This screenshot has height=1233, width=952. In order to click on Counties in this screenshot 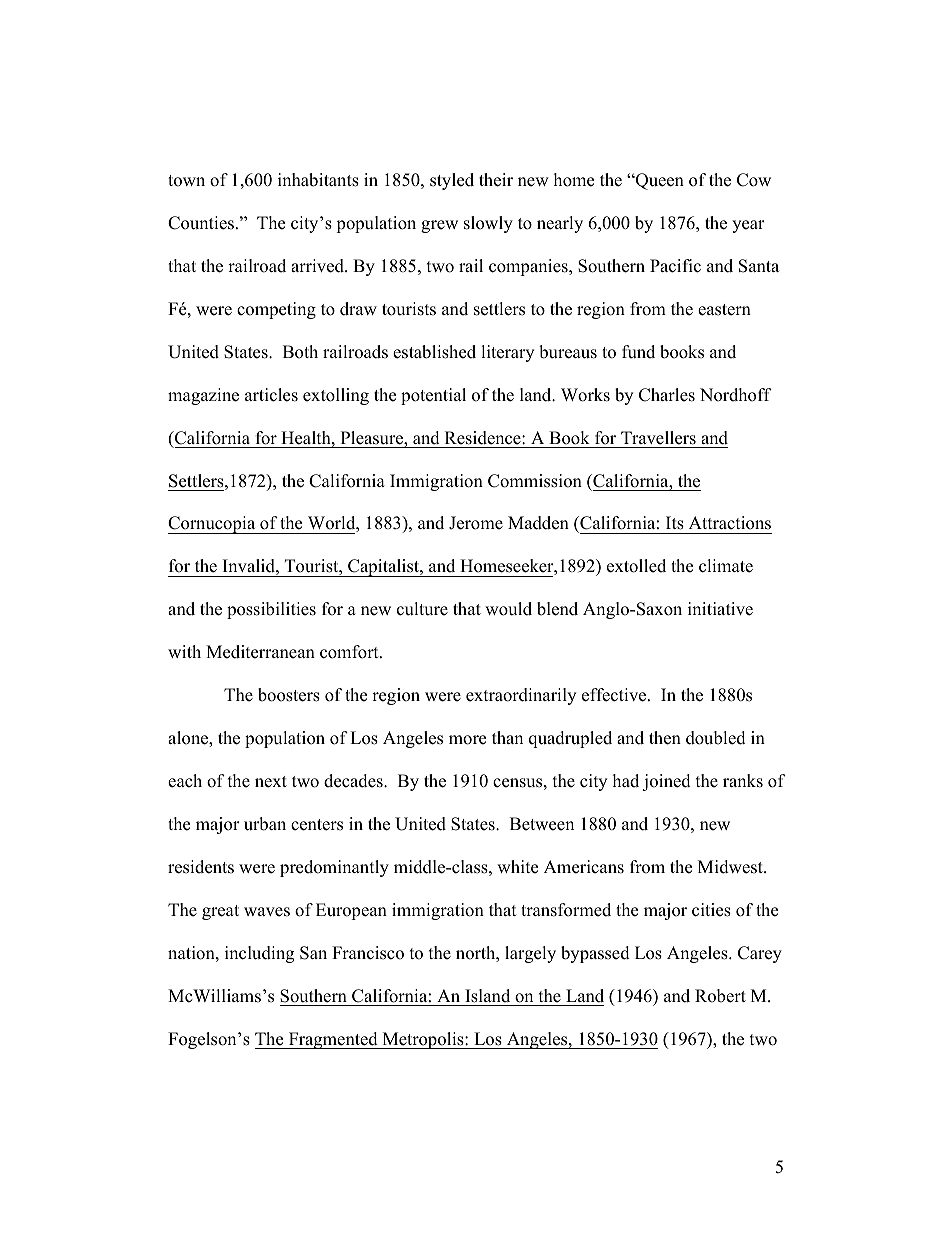, I will do `click(201, 223)`.
